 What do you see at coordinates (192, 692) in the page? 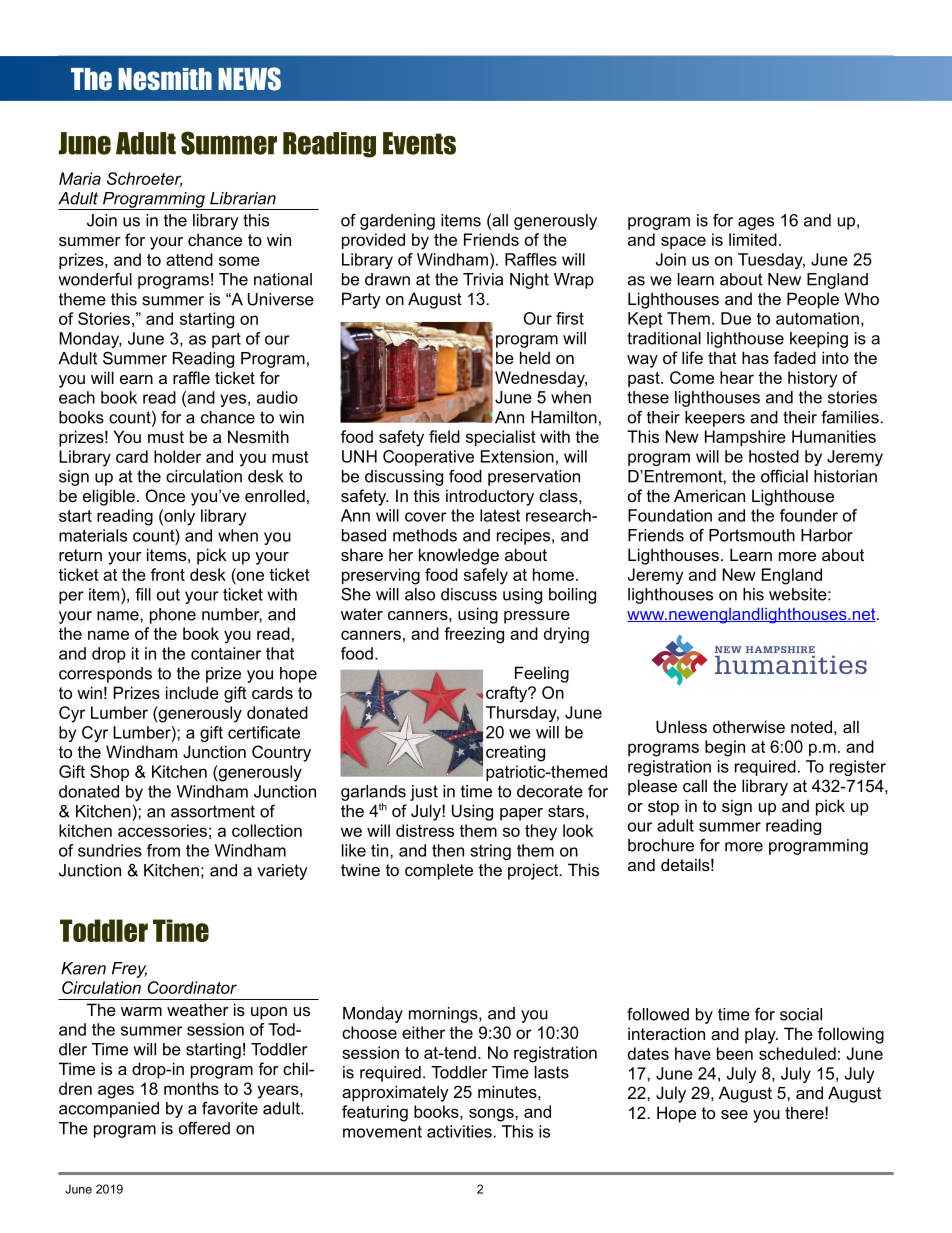
I see `include` at bounding box center [192, 692].
